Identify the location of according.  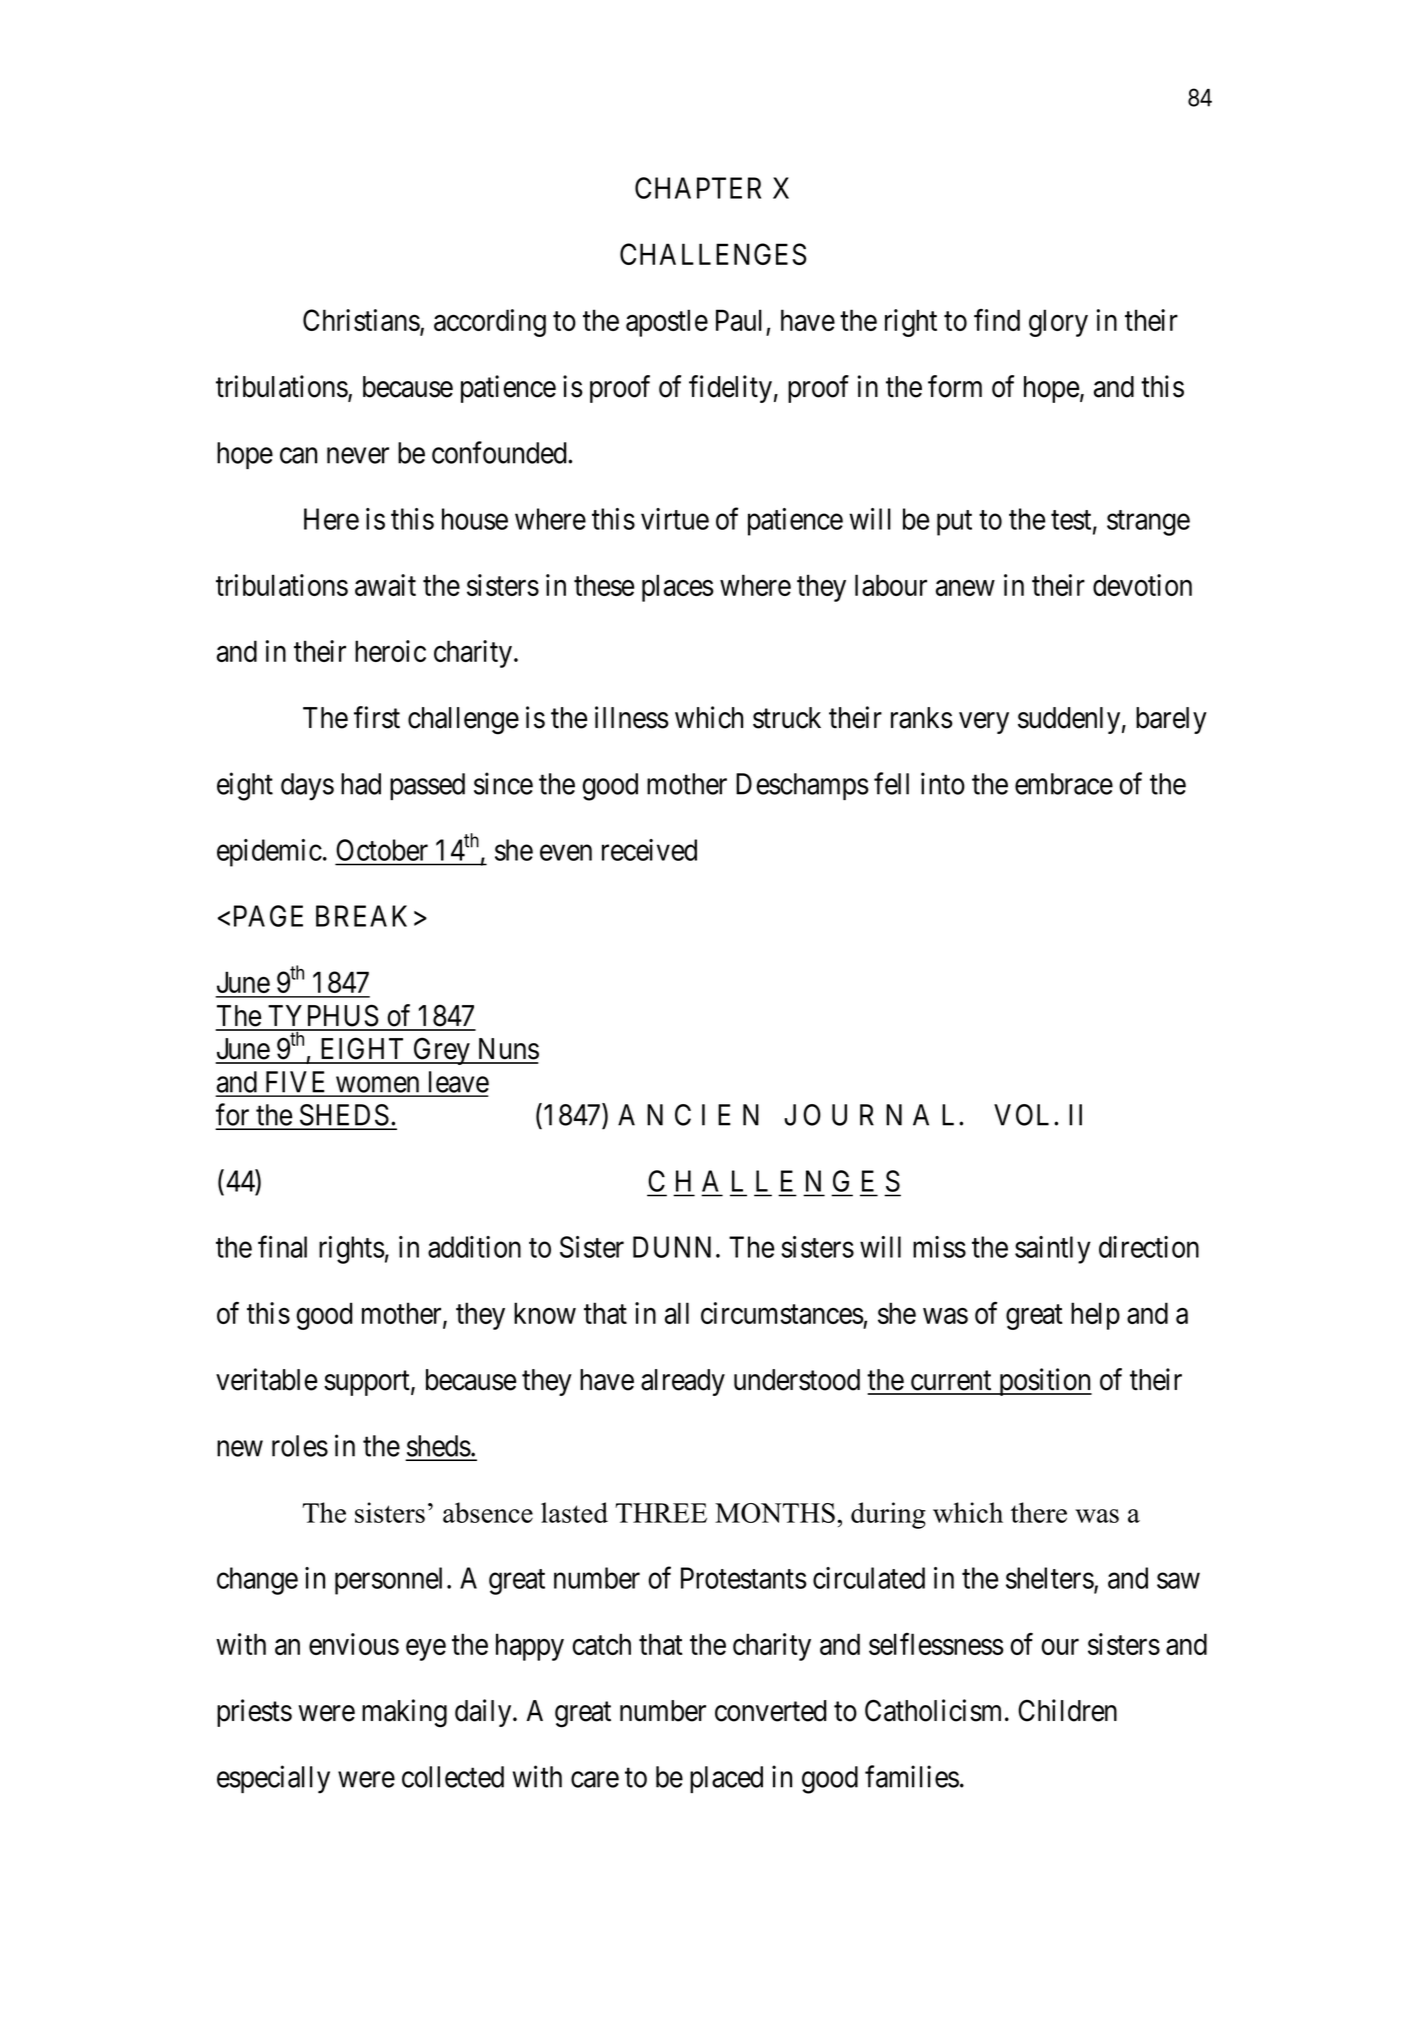
(490, 323).
